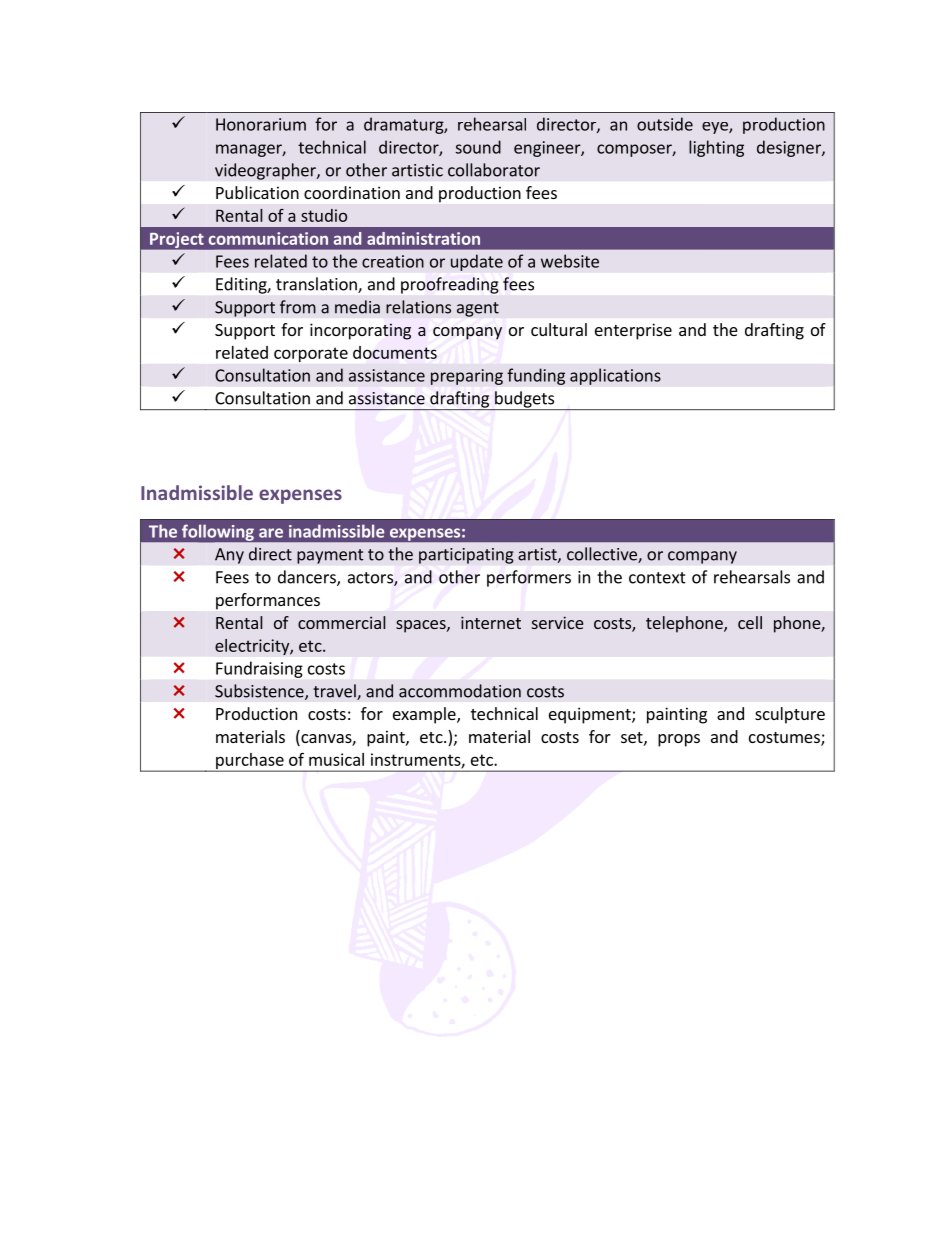 The height and width of the screenshot is (1233, 952). What do you see at coordinates (525, 400) in the screenshot?
I see `budgets` at bounding box center [525, 400].
